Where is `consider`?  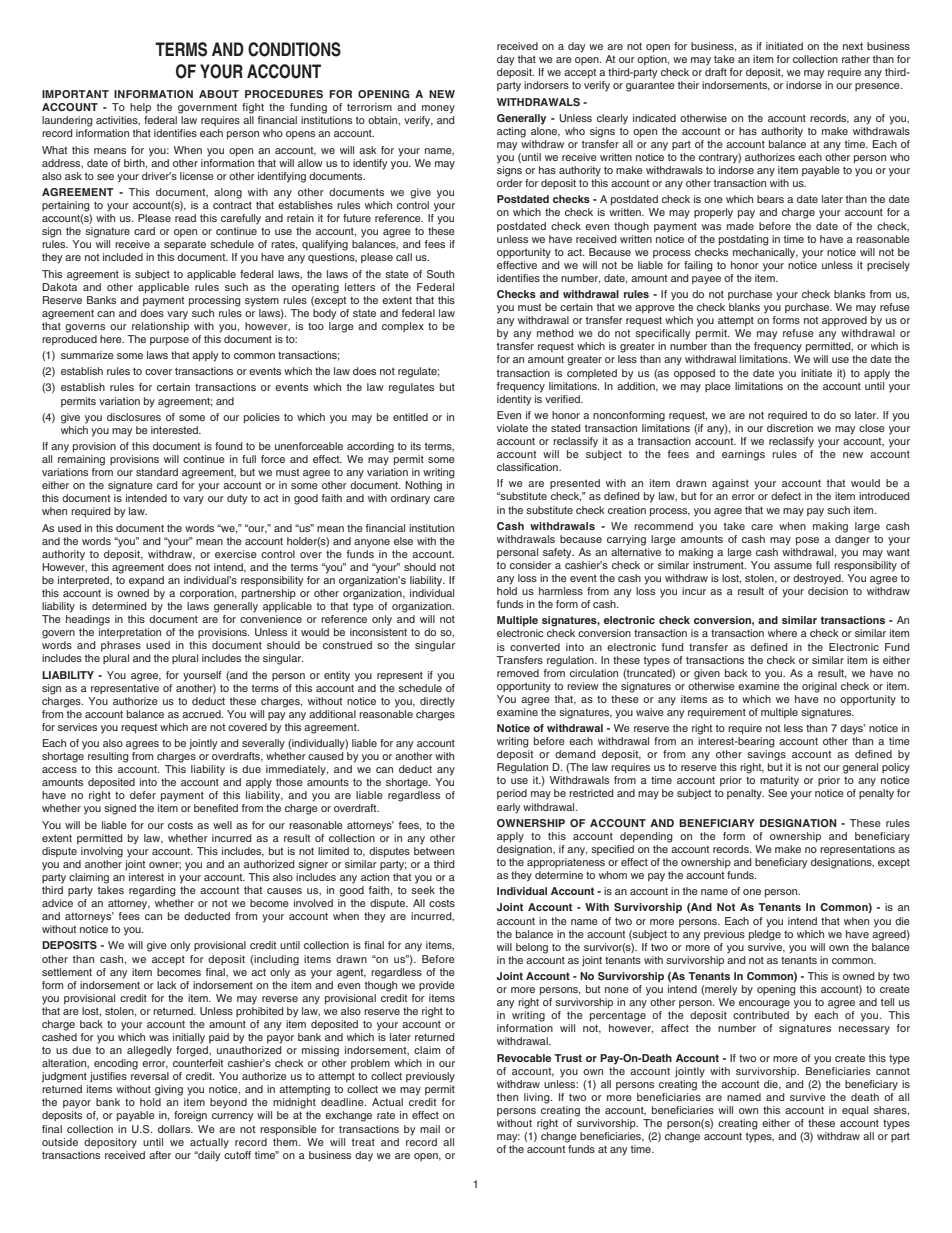 consider is located at coordinates (530, 565).
